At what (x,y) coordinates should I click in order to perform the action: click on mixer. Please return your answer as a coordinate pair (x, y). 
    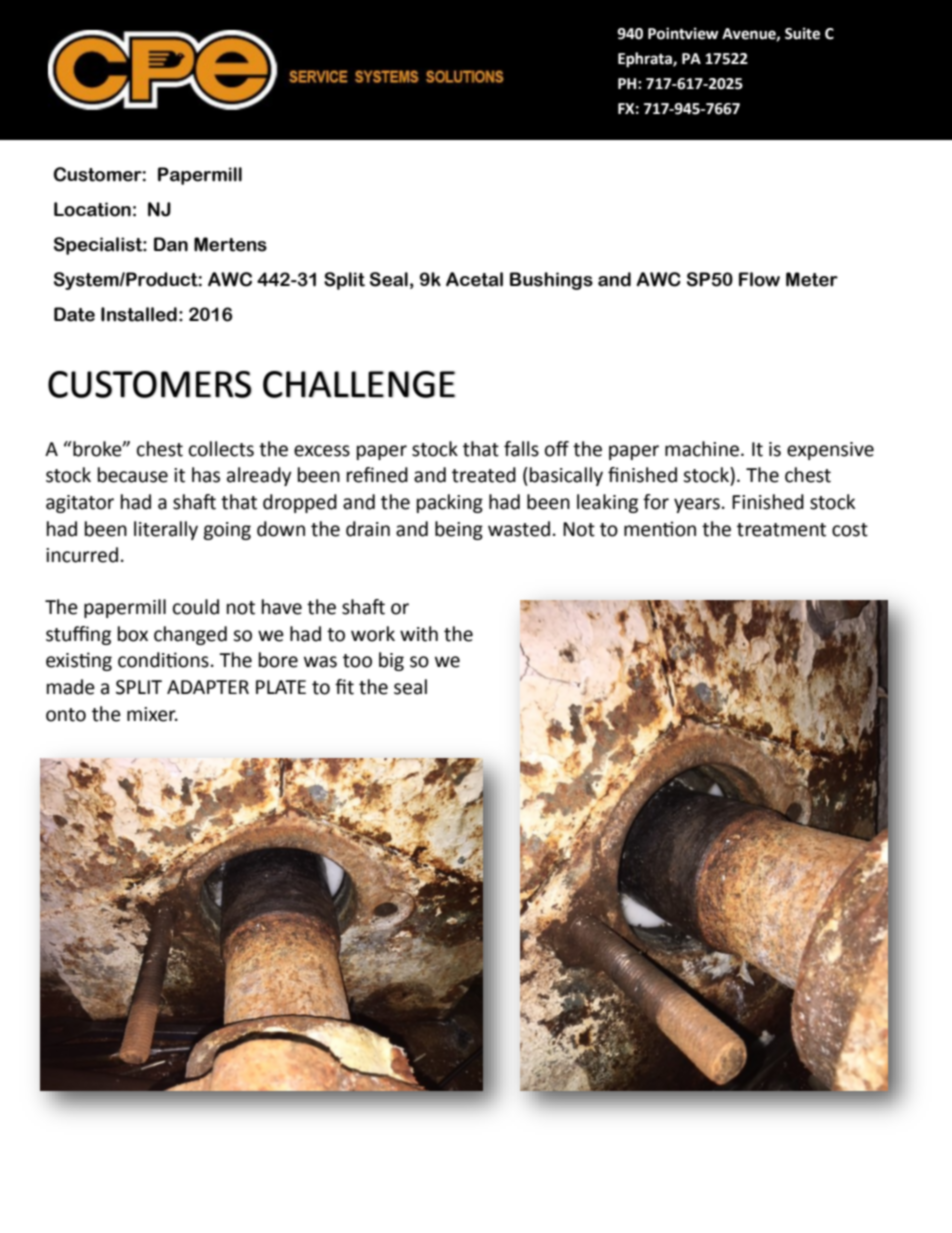
    Looking at the image, I should click on (152, 714).
